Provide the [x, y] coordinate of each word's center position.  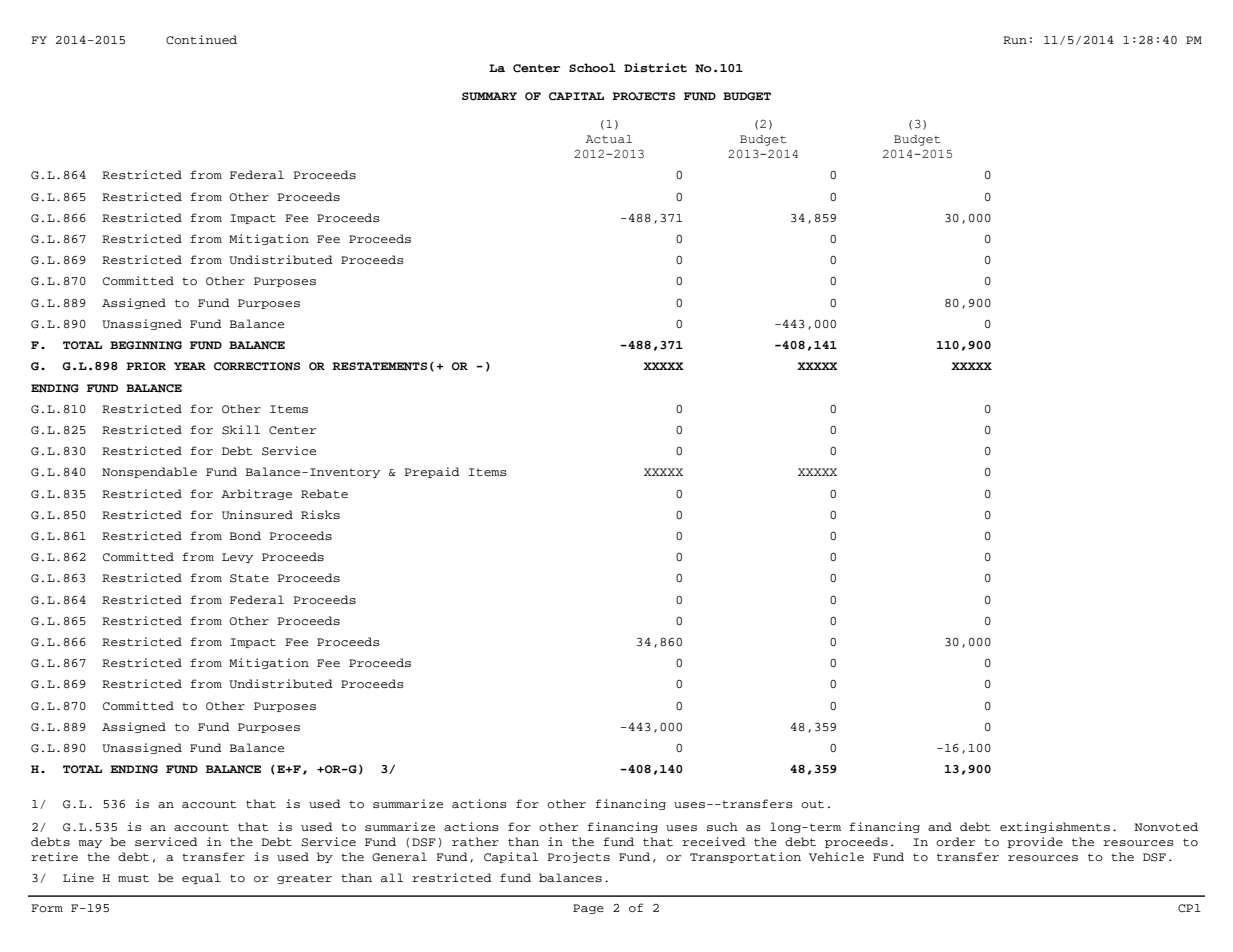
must [133, 878]
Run [1015, 40]
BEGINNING [146, 345]
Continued [201, 39]
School [592, 67]
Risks [320, 514]
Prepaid [432, 472]
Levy [237, 558]
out [812, 804]
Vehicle [836, 856]
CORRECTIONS [257, 366]
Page [588, 909]
